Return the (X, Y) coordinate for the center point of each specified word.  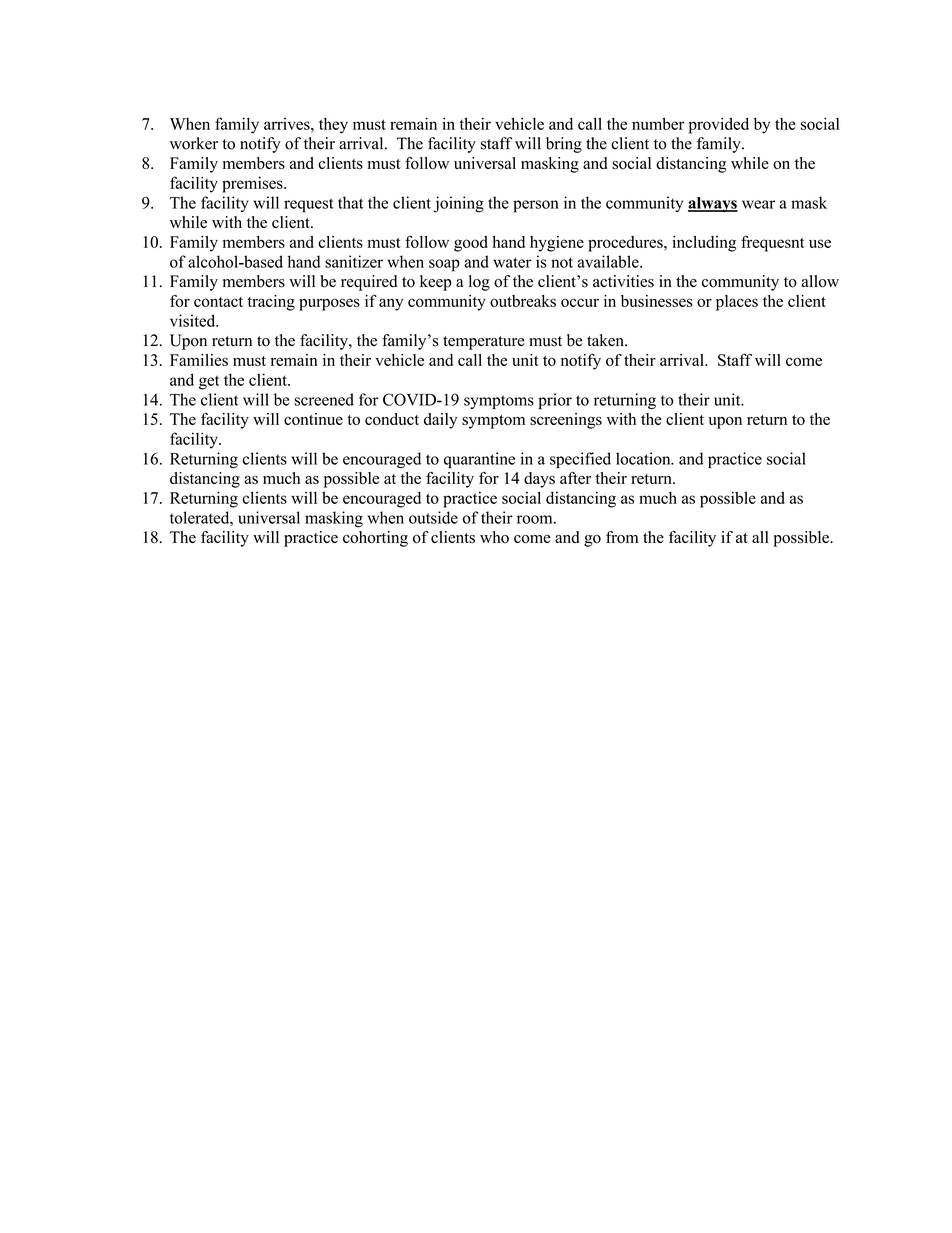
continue (313, 419)
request (309, 205)
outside (433, 517)
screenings (566, 421)
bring (564, 145)
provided (719, 125)
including (704, 244)
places (737, 303)
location (644, 458)
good (471, 244)
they (333, 125)
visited (194, 320)
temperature (484, 343)
